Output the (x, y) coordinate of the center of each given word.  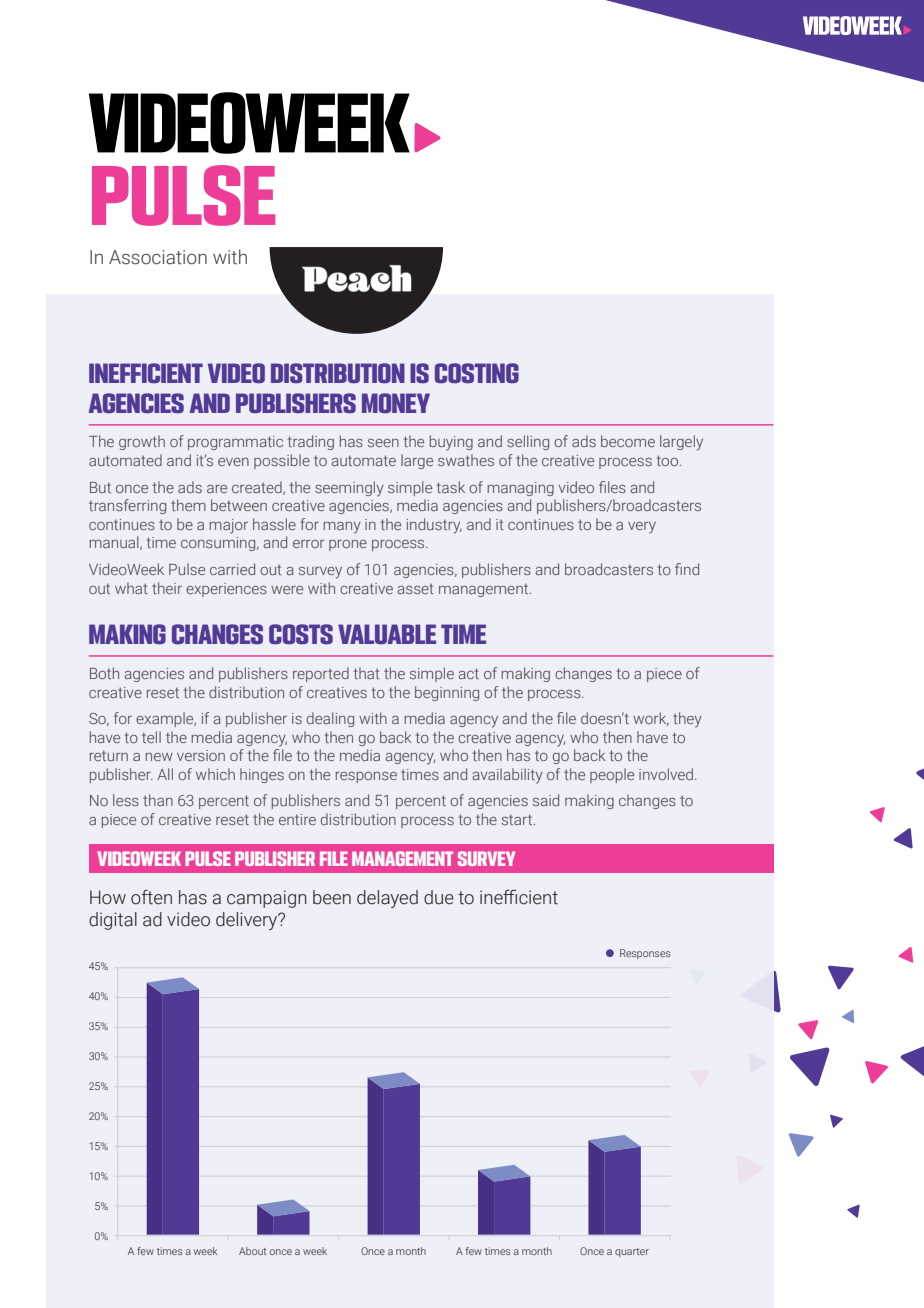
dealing (330, 719)
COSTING (477, 373)
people (612, 775)
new (159, 757)
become (628, 441)
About (252, 1251)
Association (158, 257)
